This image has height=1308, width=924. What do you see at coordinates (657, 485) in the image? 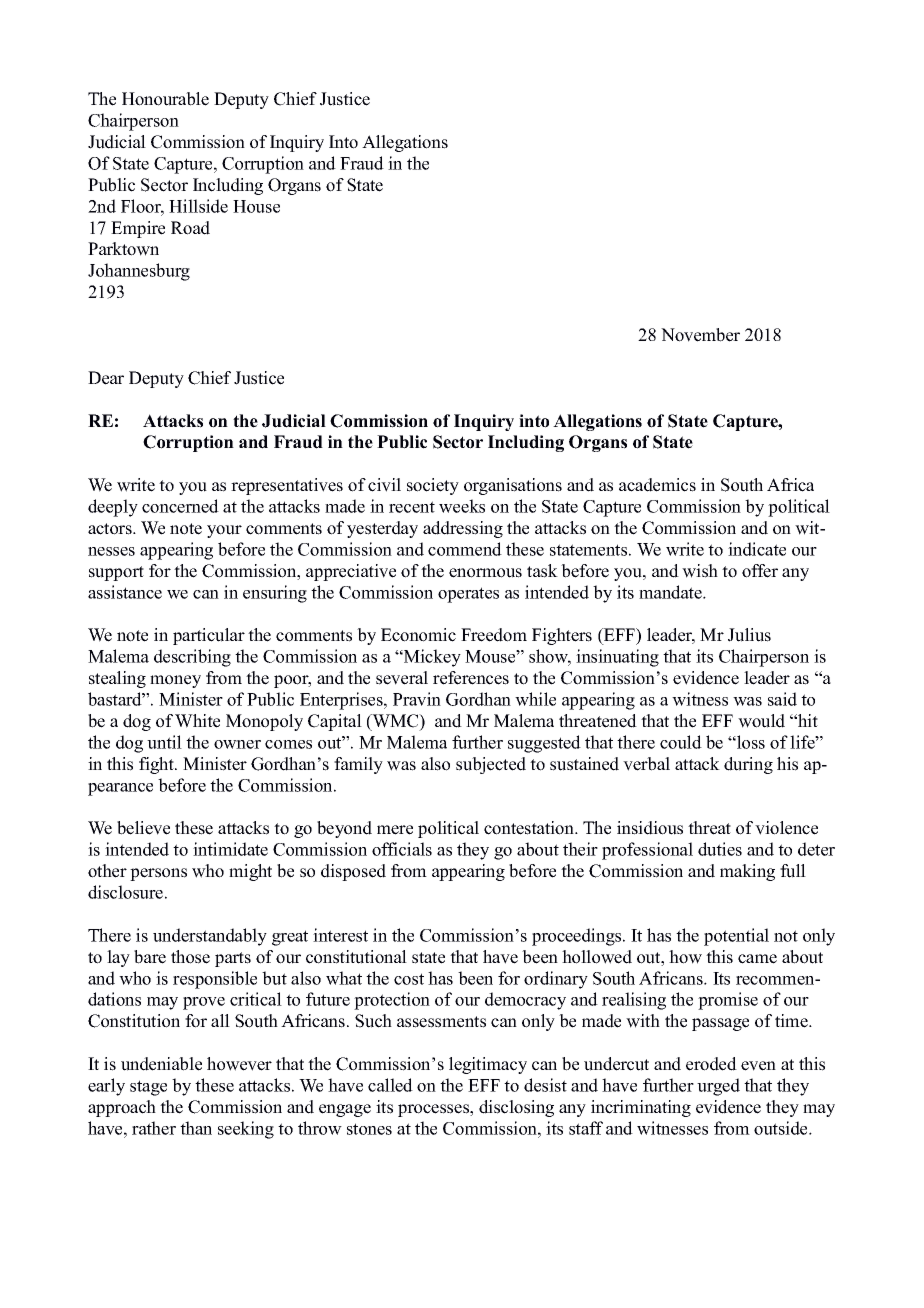
I see `academics` at bounding box center [657, 485].
